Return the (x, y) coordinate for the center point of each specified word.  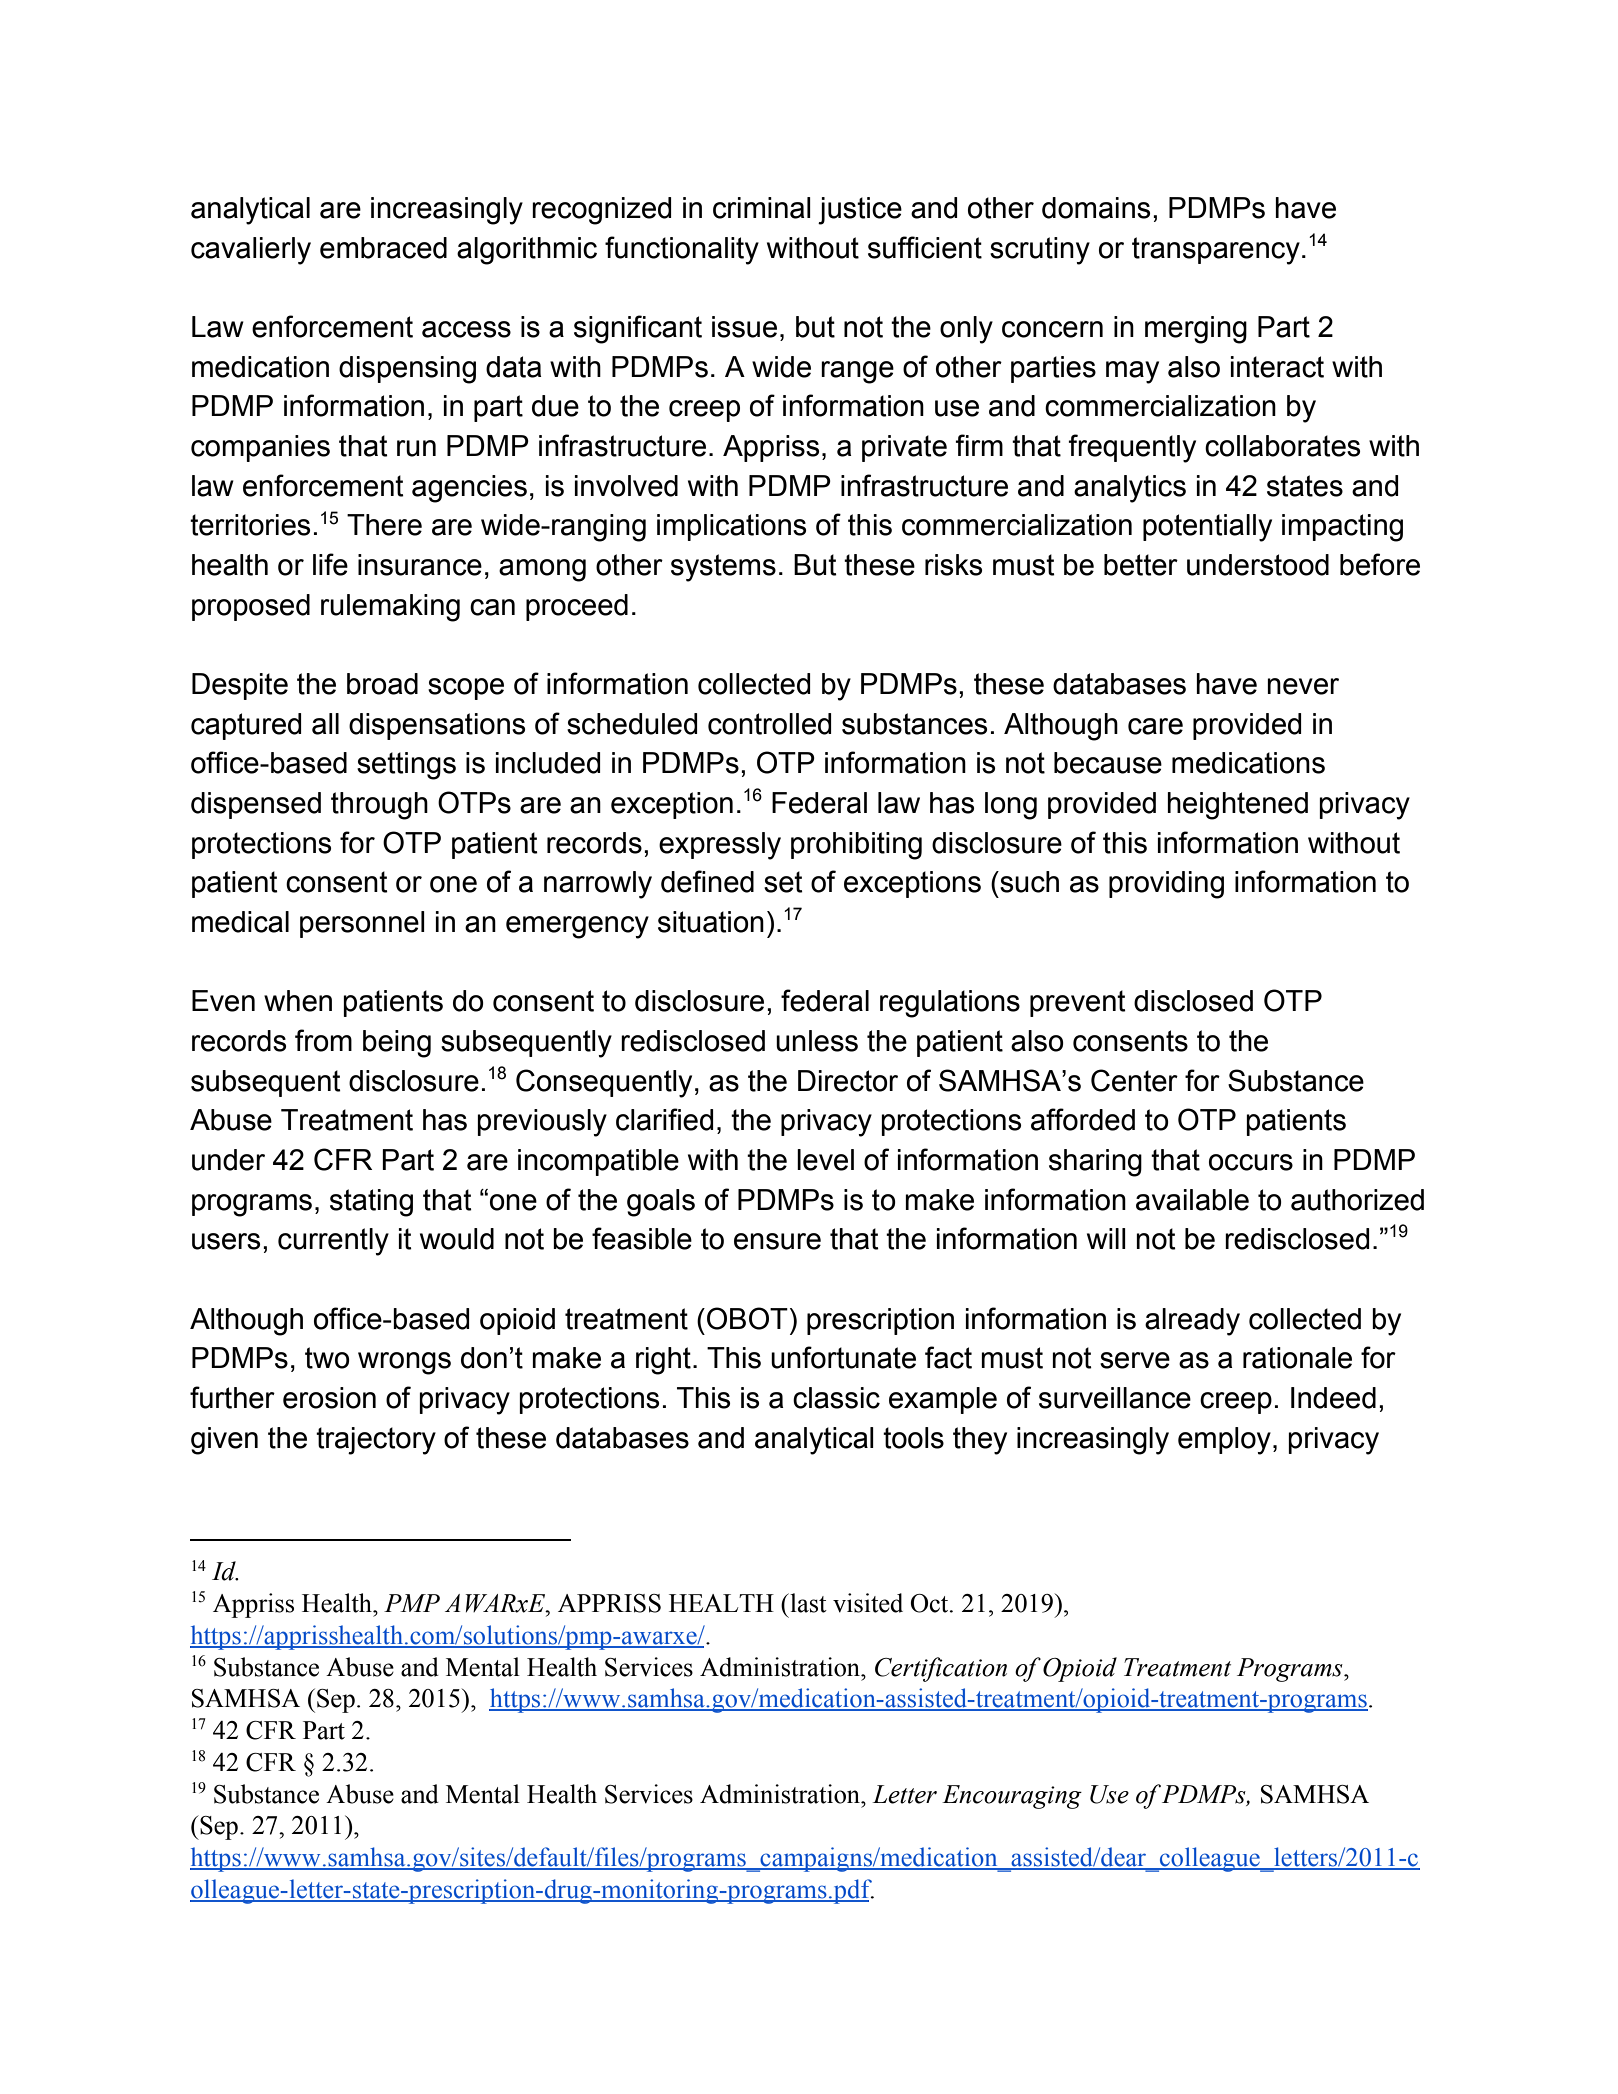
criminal (762, 208)
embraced (383, 248)
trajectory (376, 1441)
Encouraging (1012, 1797)
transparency (1216, 251)
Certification (941, 1669)
